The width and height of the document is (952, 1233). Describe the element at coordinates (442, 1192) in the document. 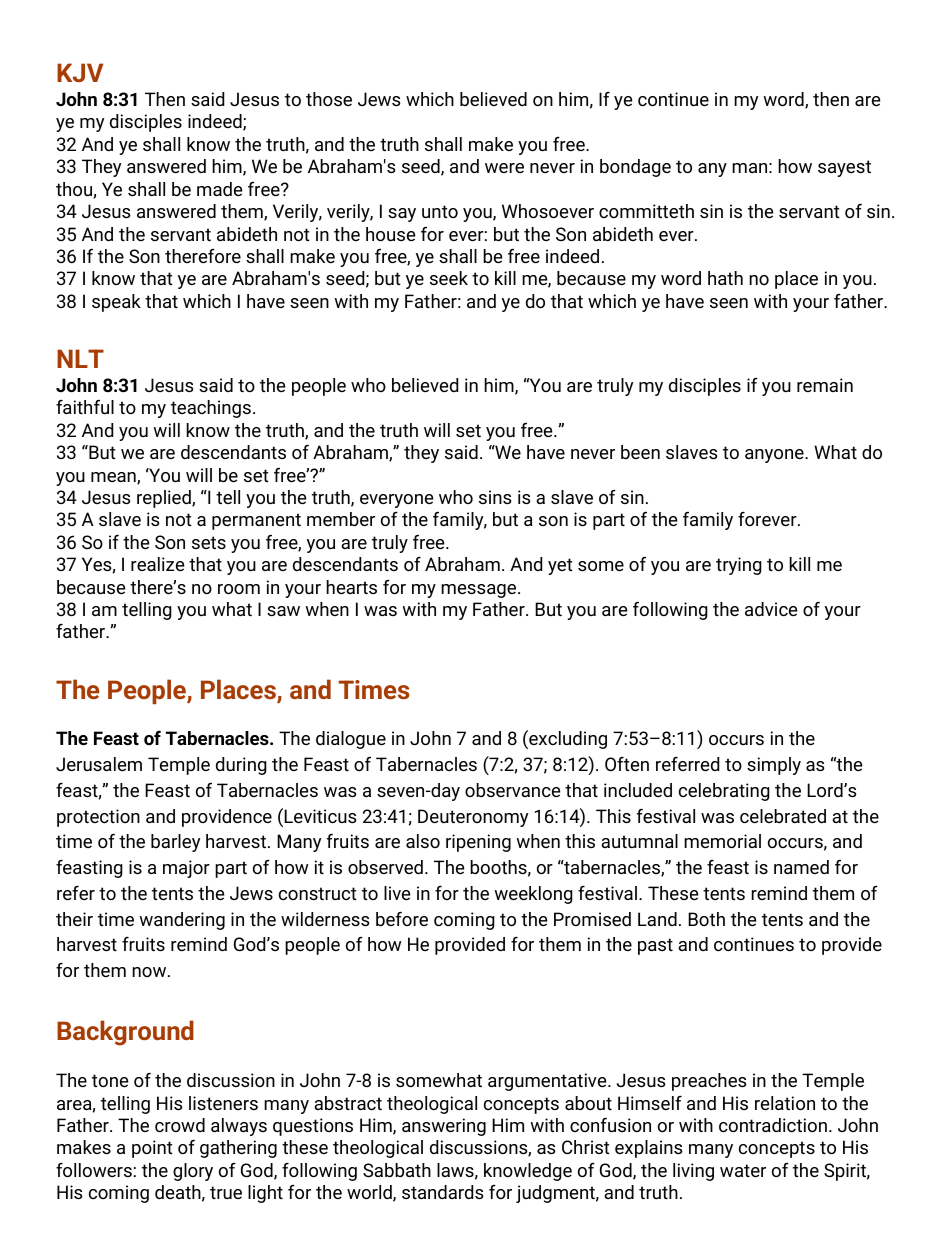

I see `standards` at that location.
